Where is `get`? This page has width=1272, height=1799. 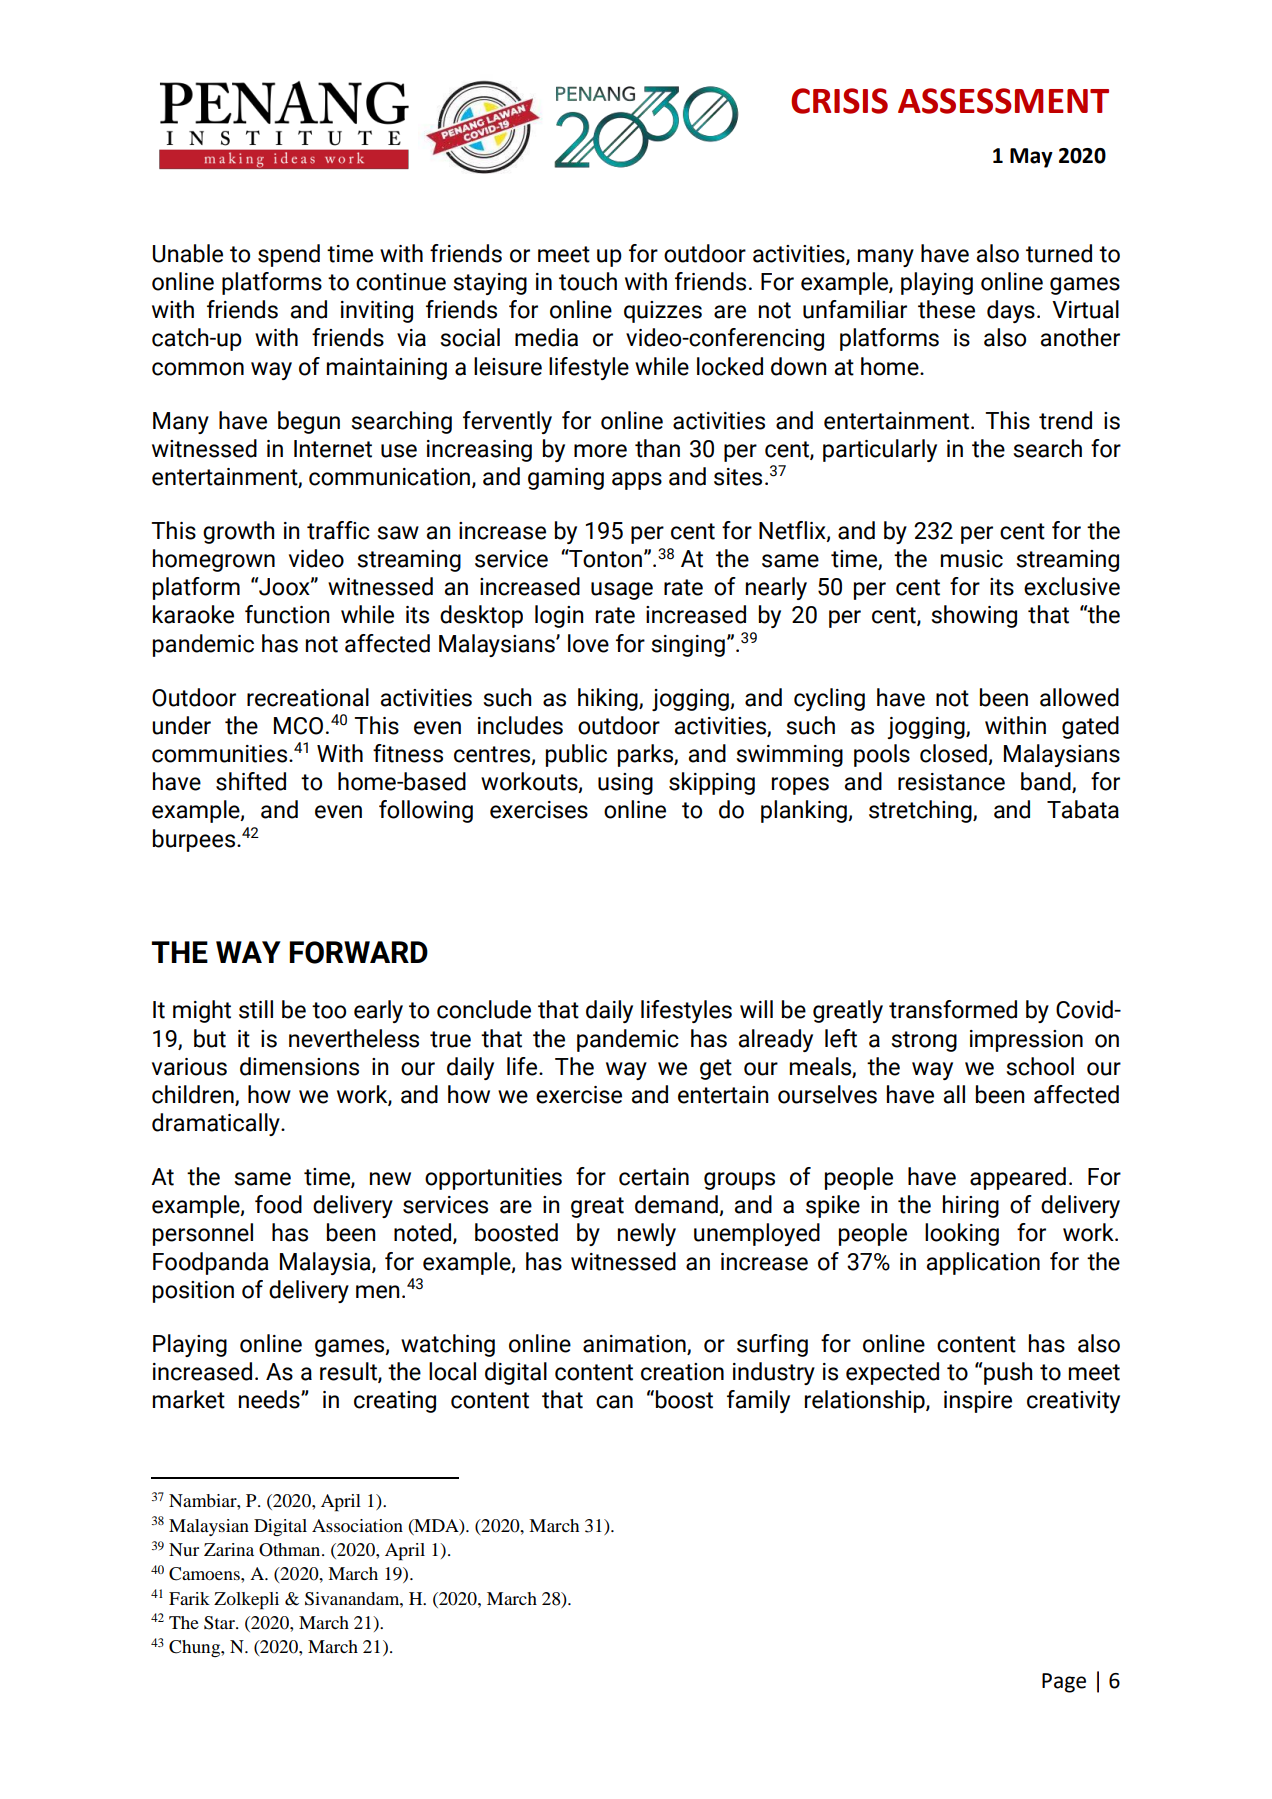
get is located at coordinates (716, 1069).
